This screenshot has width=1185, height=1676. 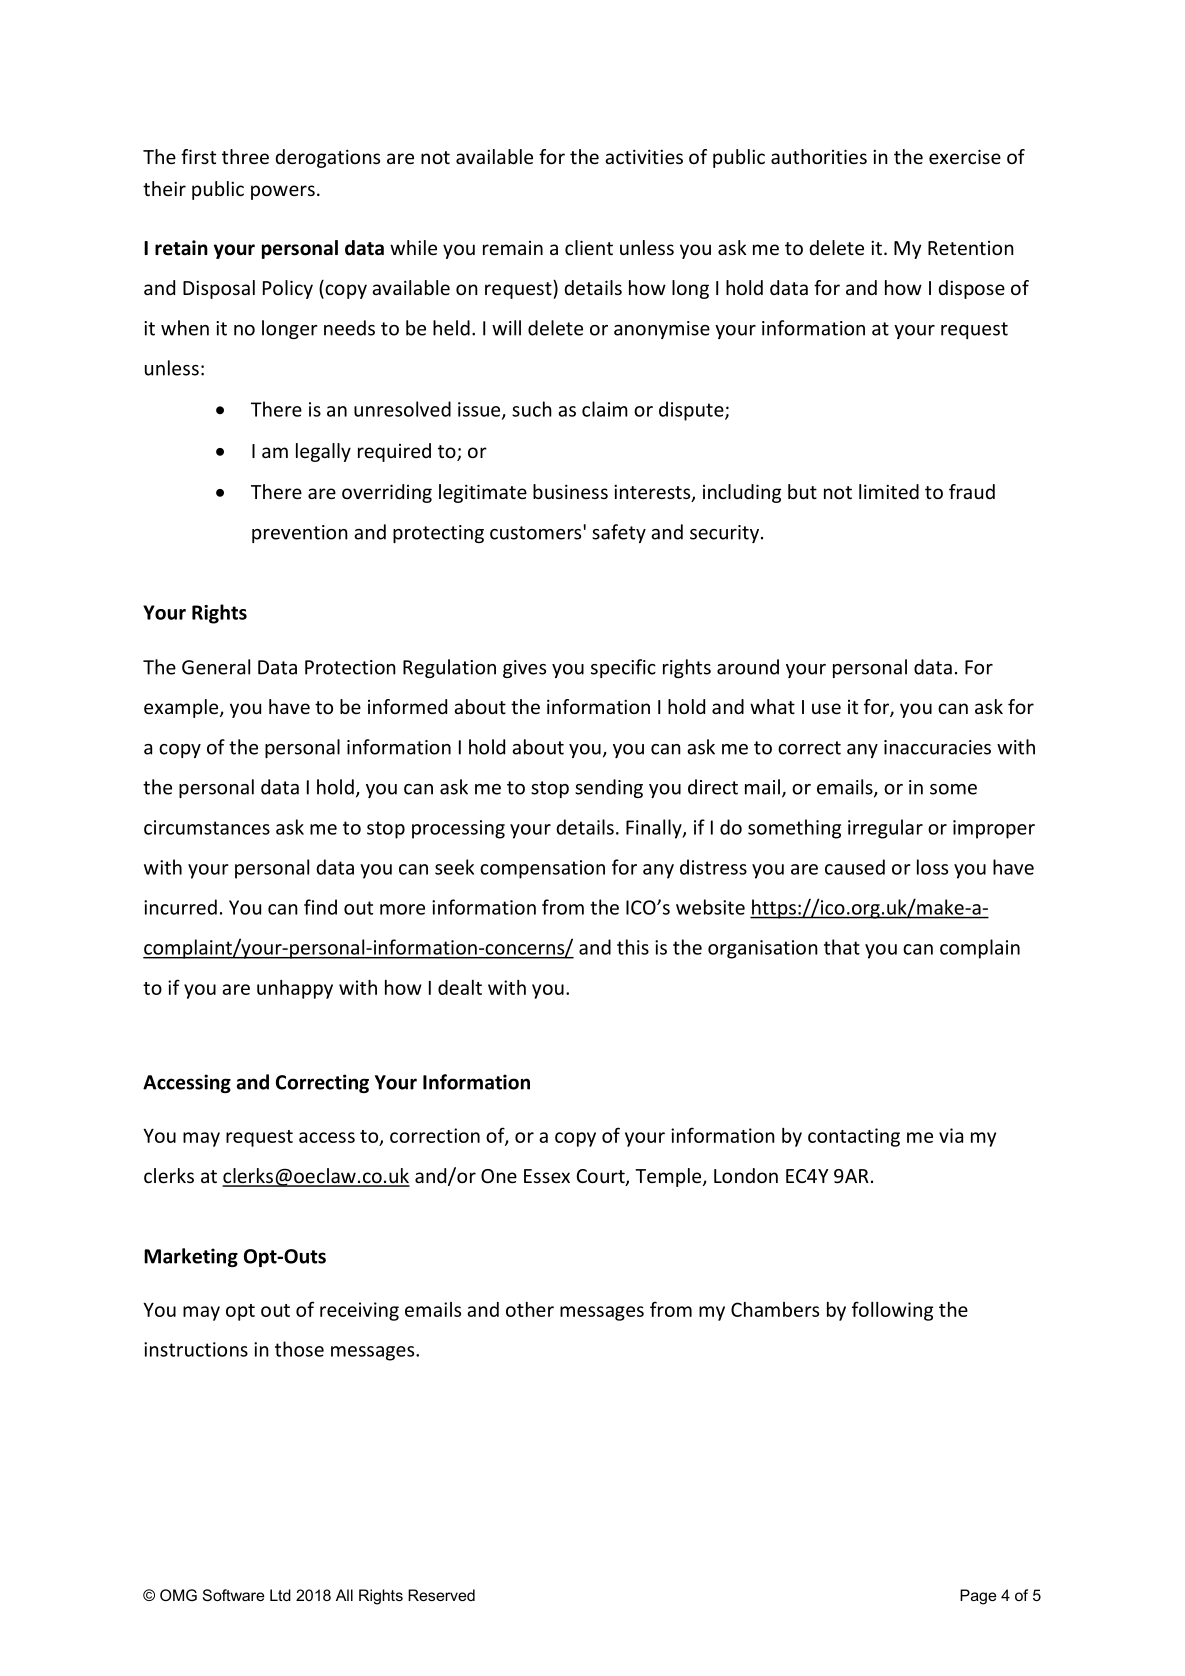 I want to click on legally, so click(x=323, y=452).
